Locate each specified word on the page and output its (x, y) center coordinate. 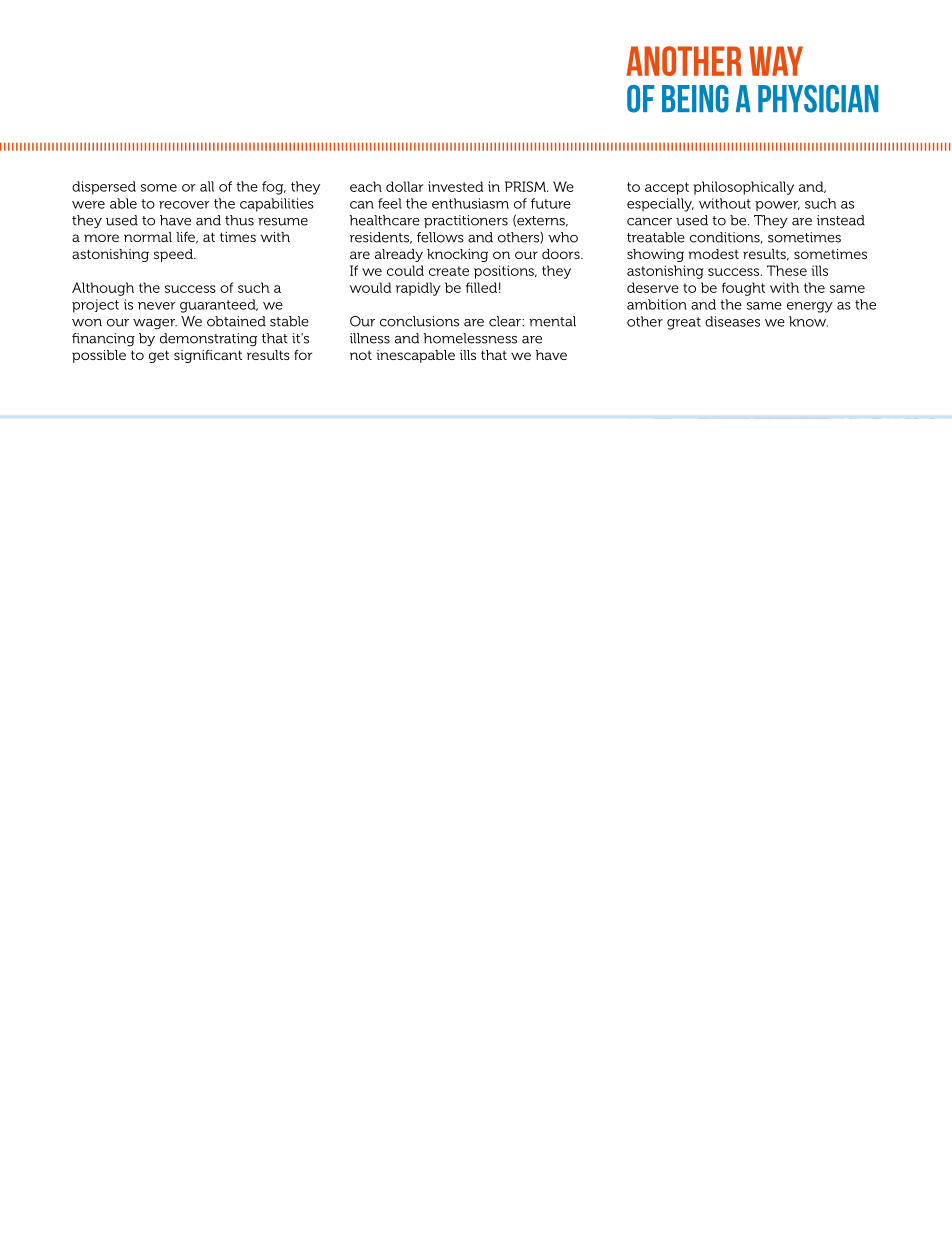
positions (505, 272)
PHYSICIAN (818, 99)
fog (274, 188)
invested (456, 186)
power (777, 206)
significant (208, 356)
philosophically (743, 188)
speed (174, 255)
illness (370, 338)
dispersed (104, 188)
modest (713, 254)
